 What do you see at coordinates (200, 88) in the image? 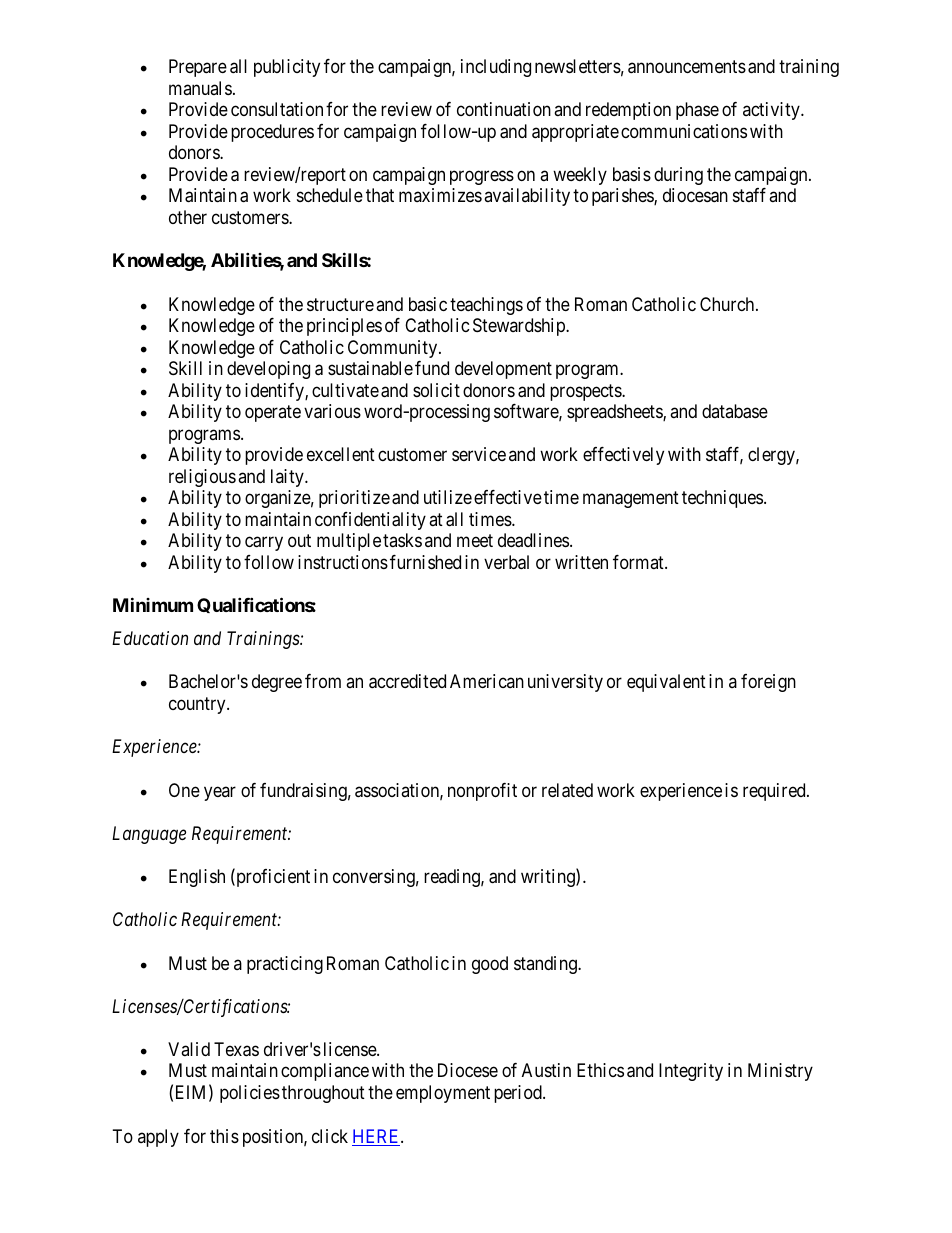
I see `manuals` at bounding box center [200, 88].
